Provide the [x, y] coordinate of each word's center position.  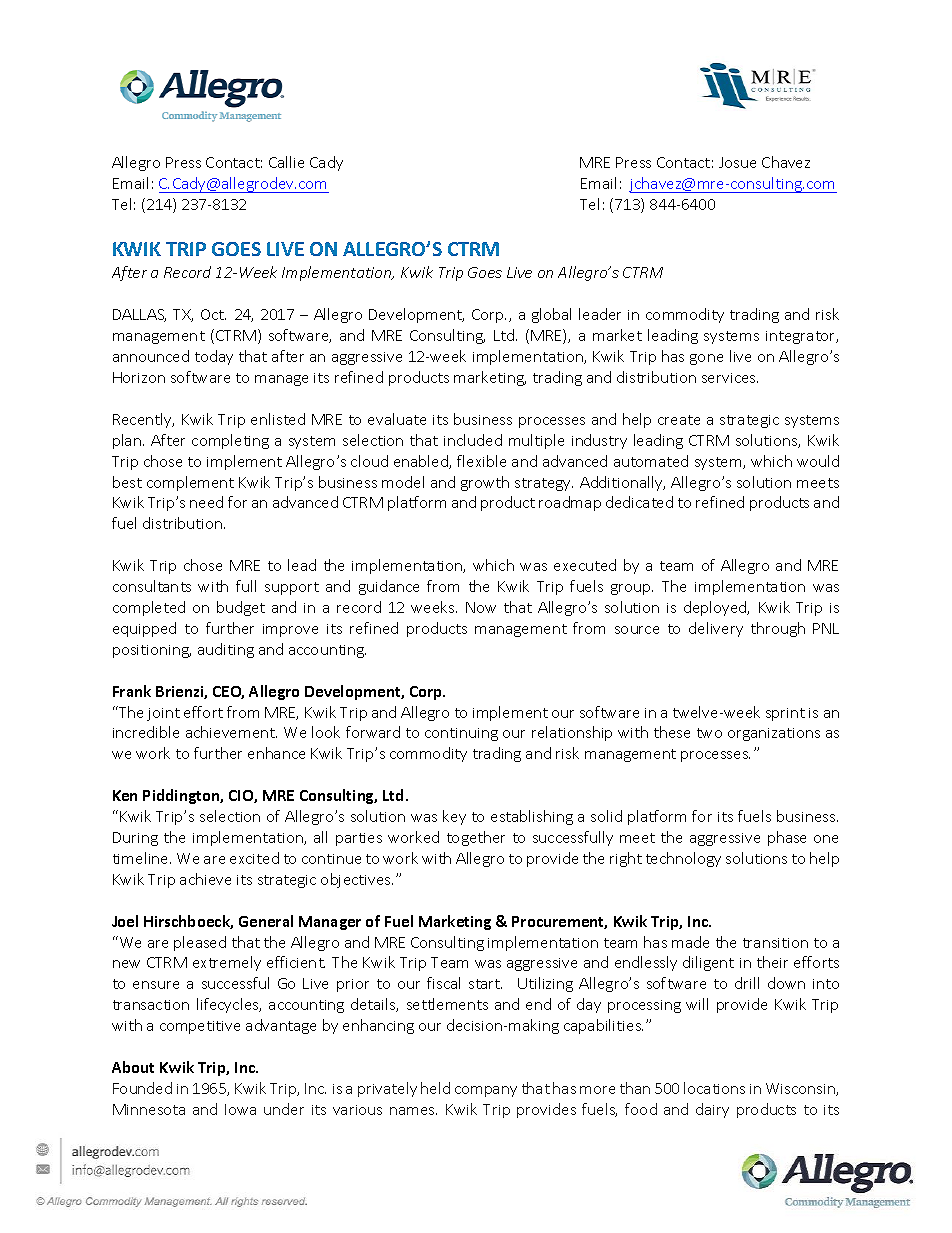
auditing [226, 650]
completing [230, 441]
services [730, 378]
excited [254, 858]
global [551, 315]
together [476, 838]
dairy [712, 1110]
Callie [286, 162]
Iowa [240, 1109]
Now [481, 607]
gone [706, 359]
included [473, 440]
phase [787, 838]
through [778, 629]
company [486, 1091]
